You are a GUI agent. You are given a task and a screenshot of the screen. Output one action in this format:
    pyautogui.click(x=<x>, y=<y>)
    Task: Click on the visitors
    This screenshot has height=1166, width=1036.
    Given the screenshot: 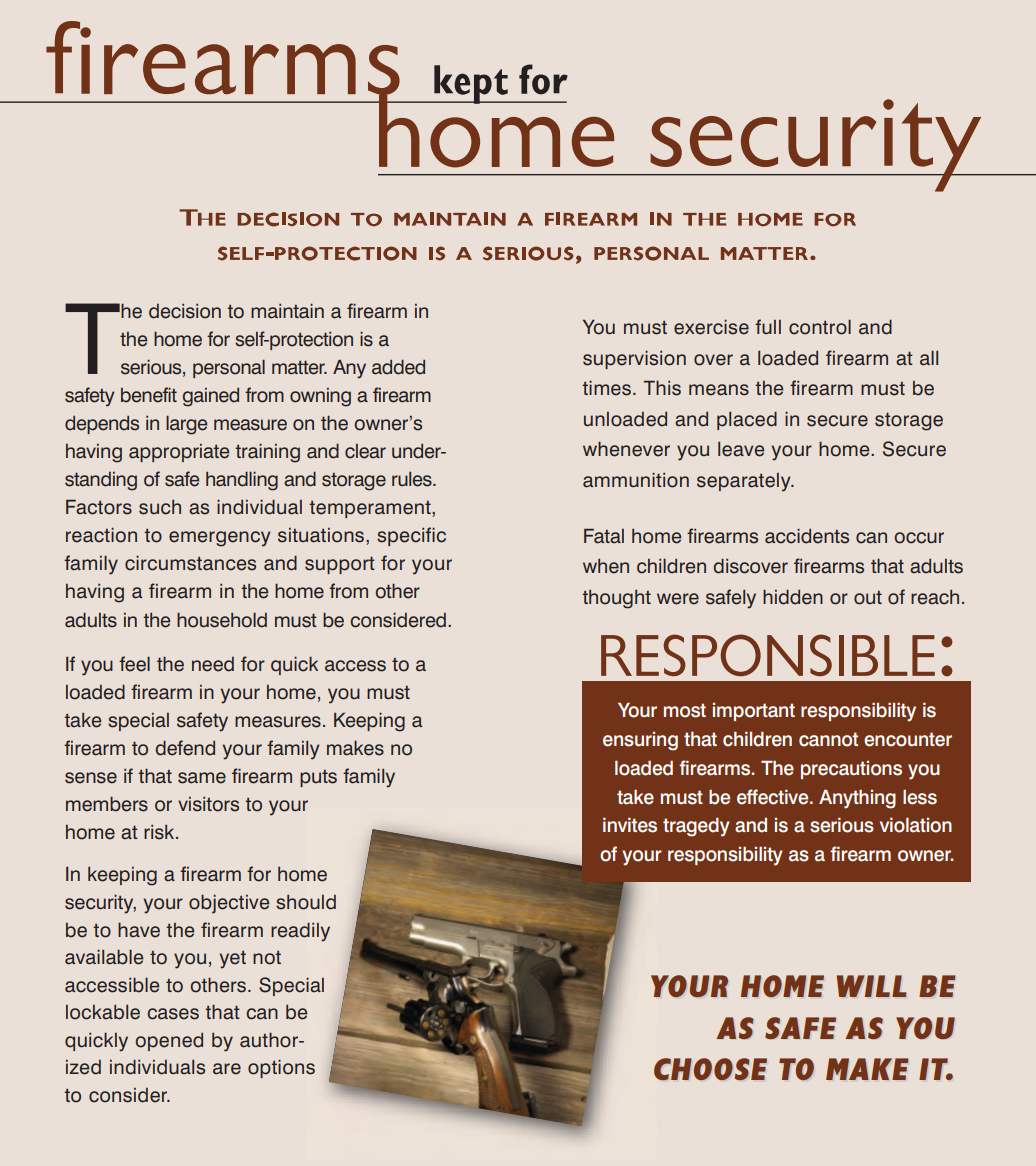 What is the action you would take?
    pyautogui.click(x=208, y=804)
